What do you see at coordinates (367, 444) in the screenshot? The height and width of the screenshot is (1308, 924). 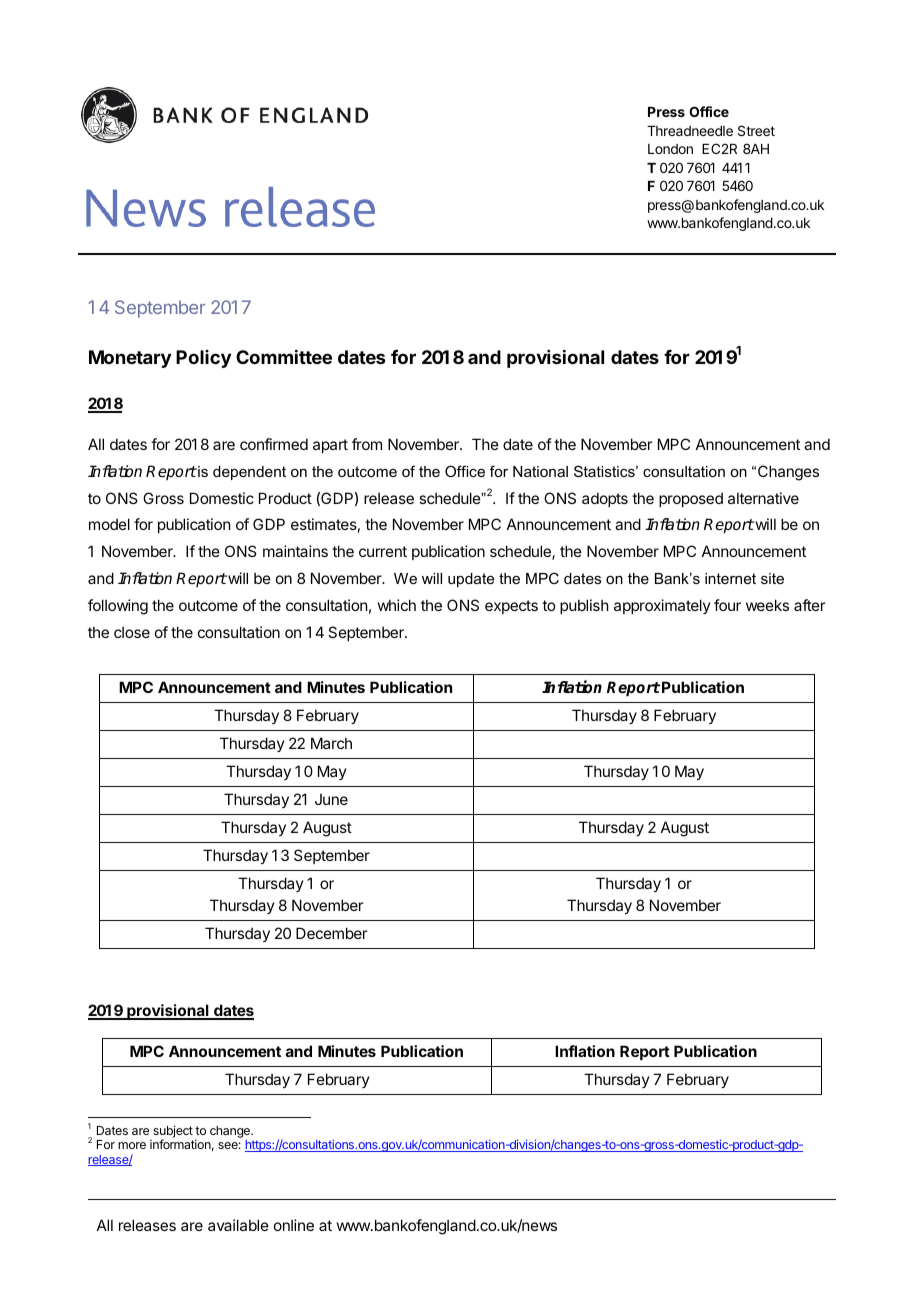 I see `from` at bounding box center [367, 444].
